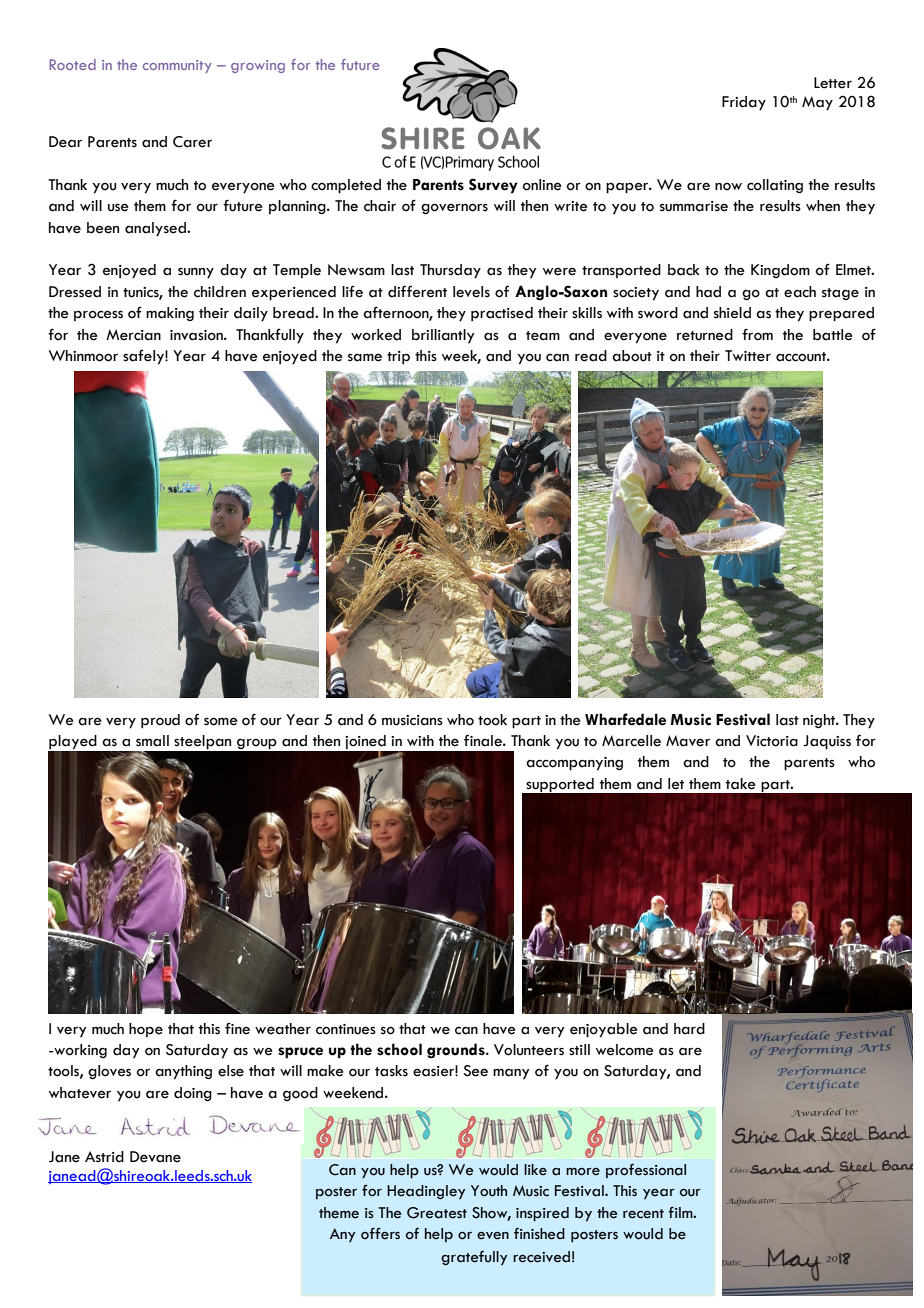  What do you see at coordinates (492, 720) in the page?
I see `took` at bounding box center [492, 720].
